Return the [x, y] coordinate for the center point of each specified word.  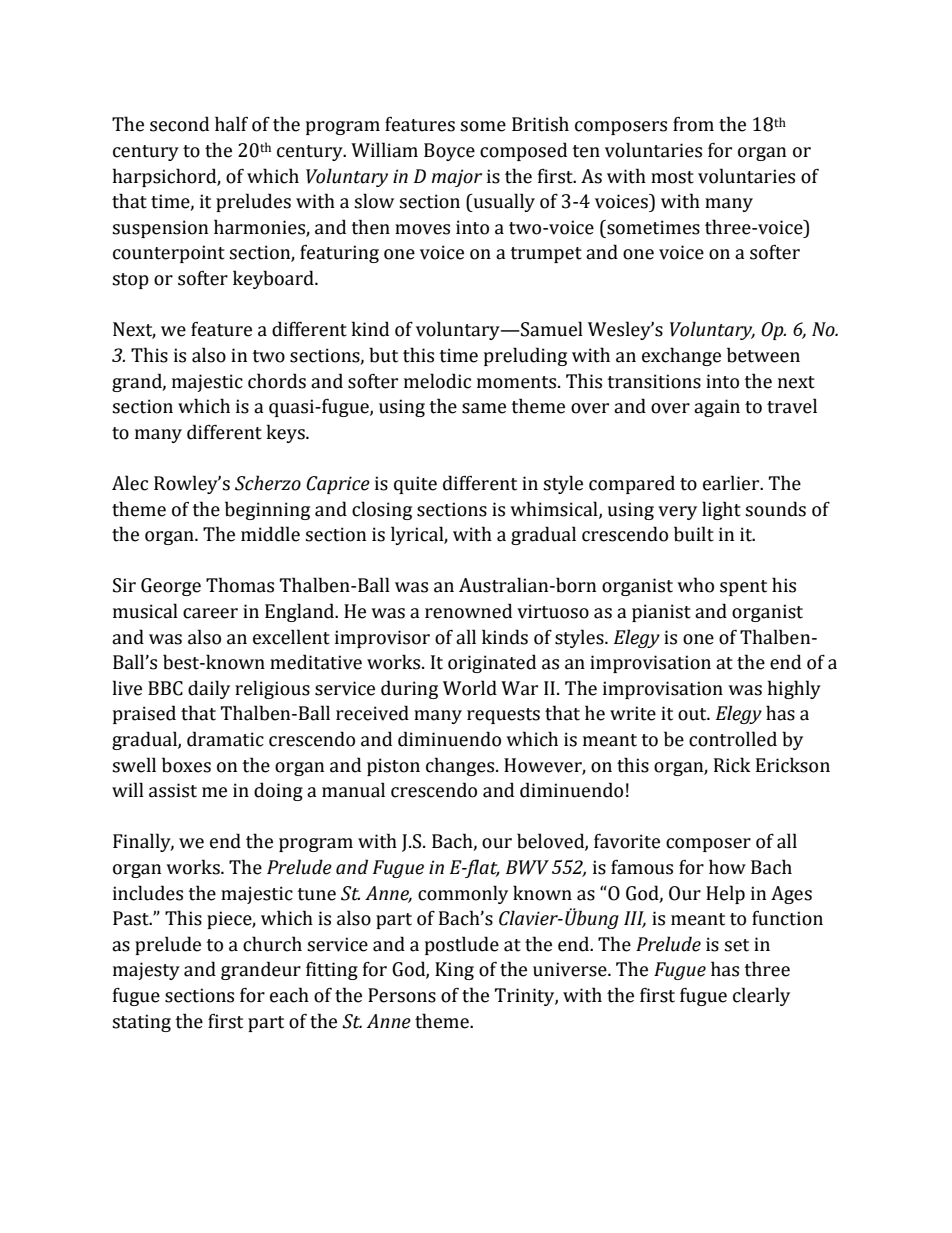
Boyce [449, 152]
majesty [146, 971]
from [693, 124]
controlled [733, 739]
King [454, 971]
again [717, 408]
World [470, 688]
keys [287, 433]
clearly [761, 996]
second [179, 124]
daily [209, 689]
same [484, 408]
